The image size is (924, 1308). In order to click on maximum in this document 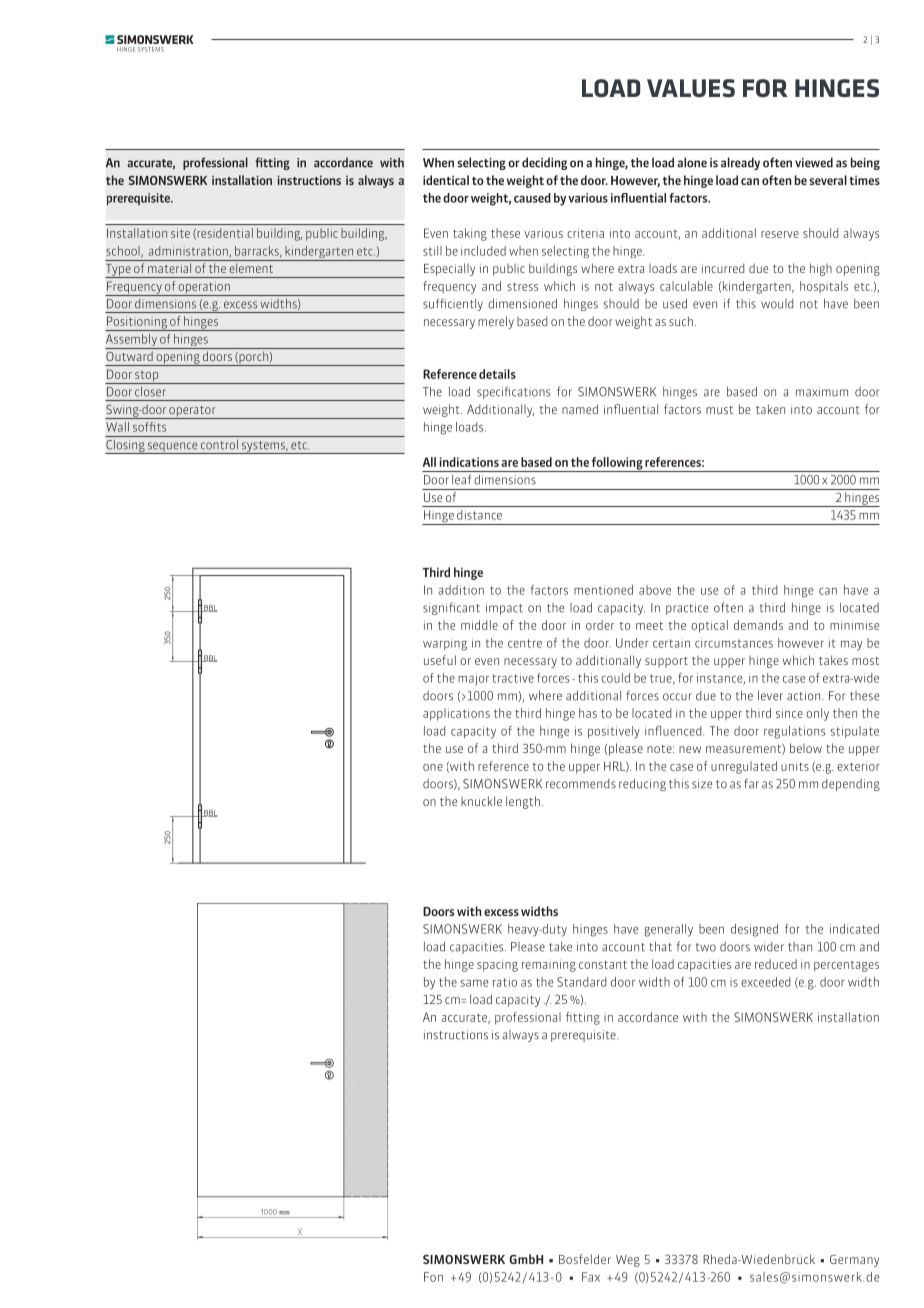, I will do `click(822, 392)`.
